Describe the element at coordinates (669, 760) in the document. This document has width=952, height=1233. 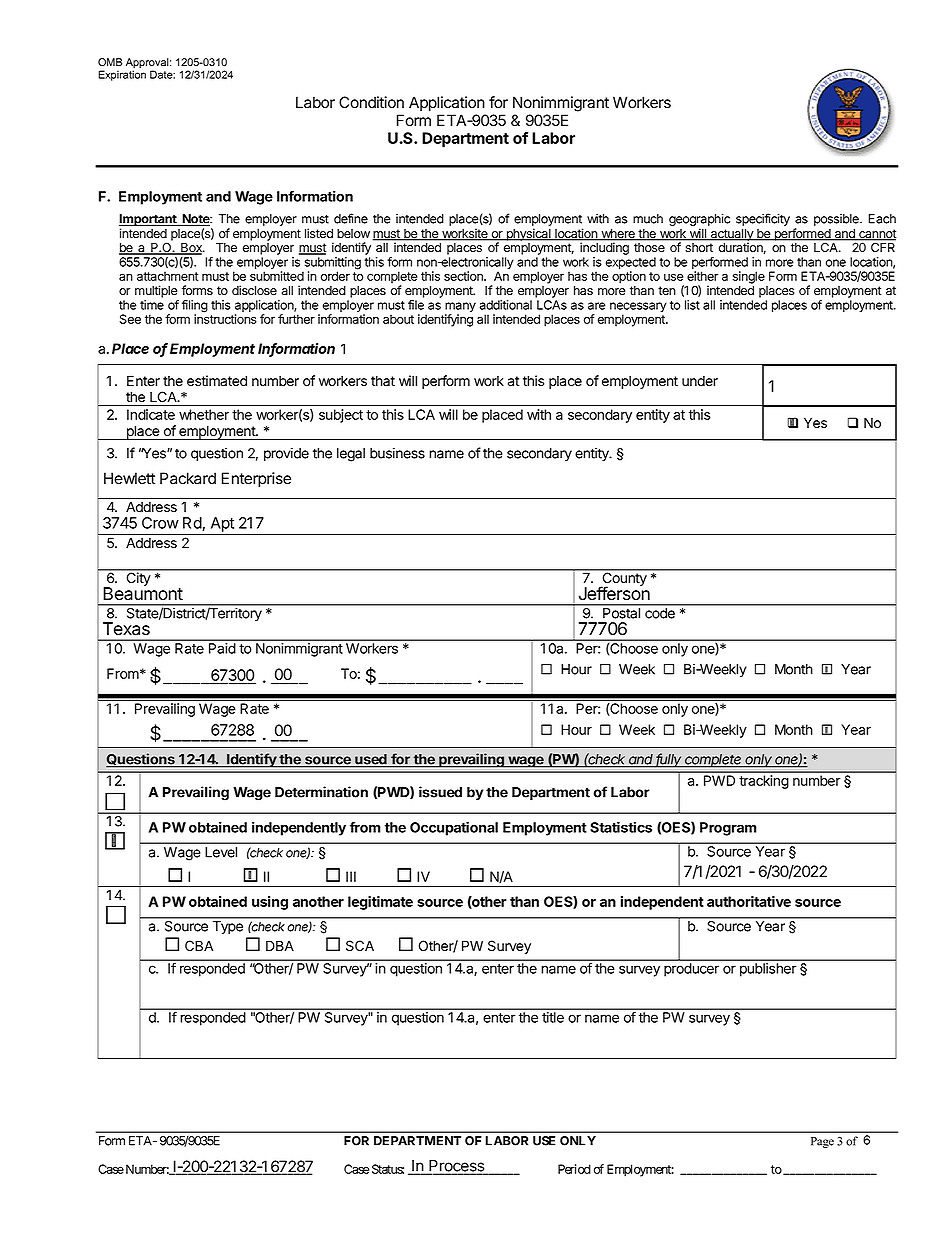
I see `fully` at that location.
